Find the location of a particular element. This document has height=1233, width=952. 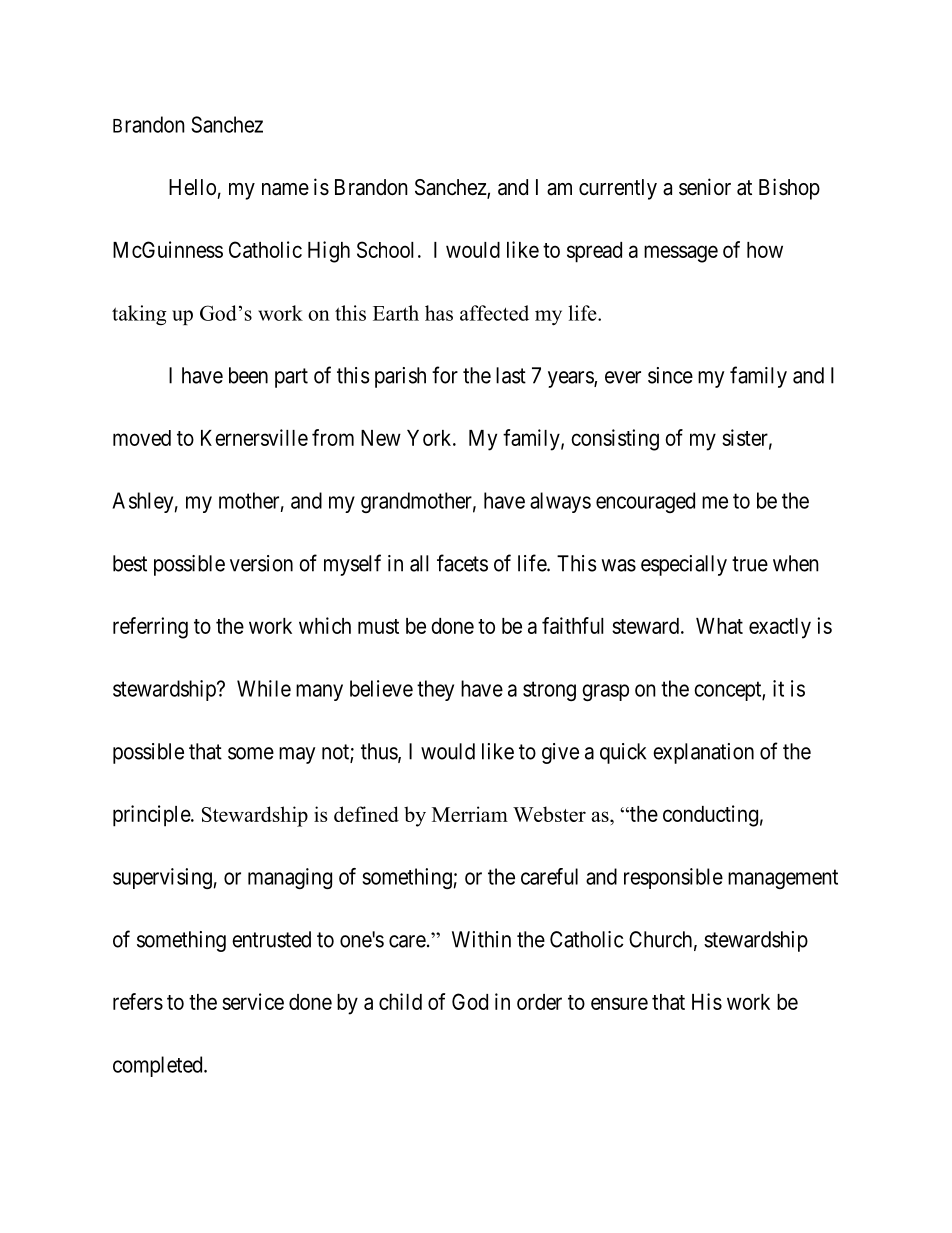

must is located at coordinates (378, 626).
